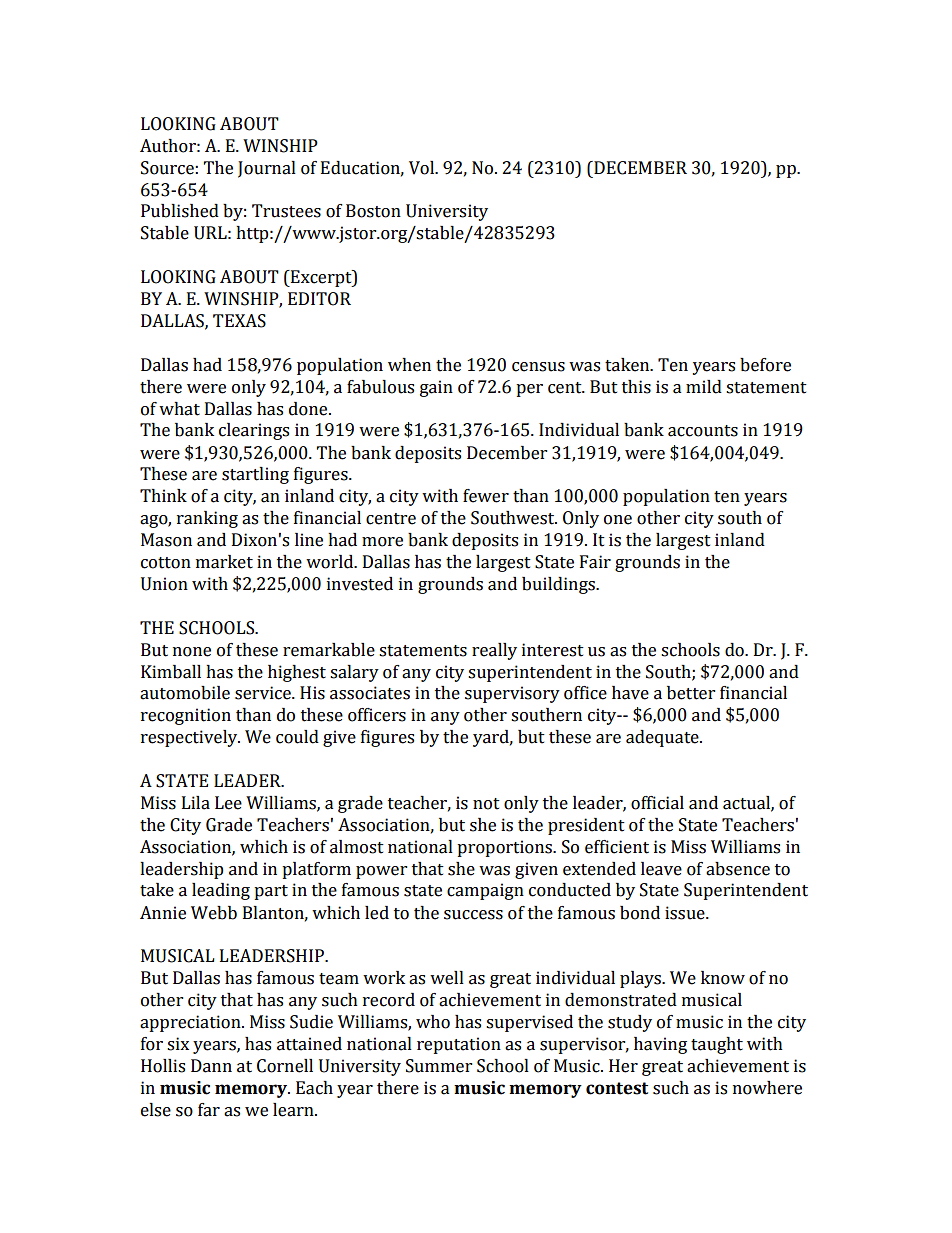 The width and height of the page is (952, 1233). I want to click on Summer, so click(439, 1066).
